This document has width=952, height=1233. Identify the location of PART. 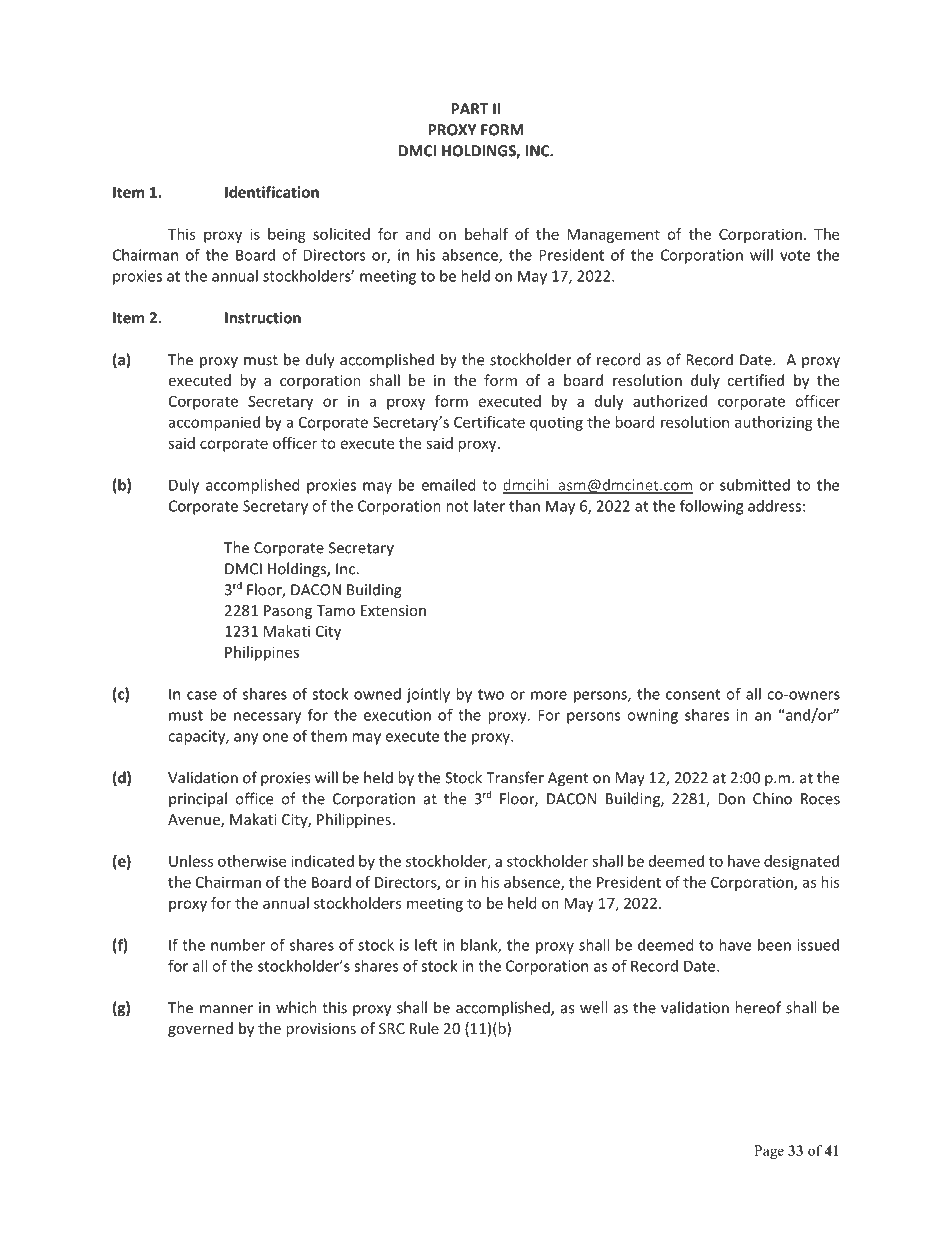
(469, 109).
